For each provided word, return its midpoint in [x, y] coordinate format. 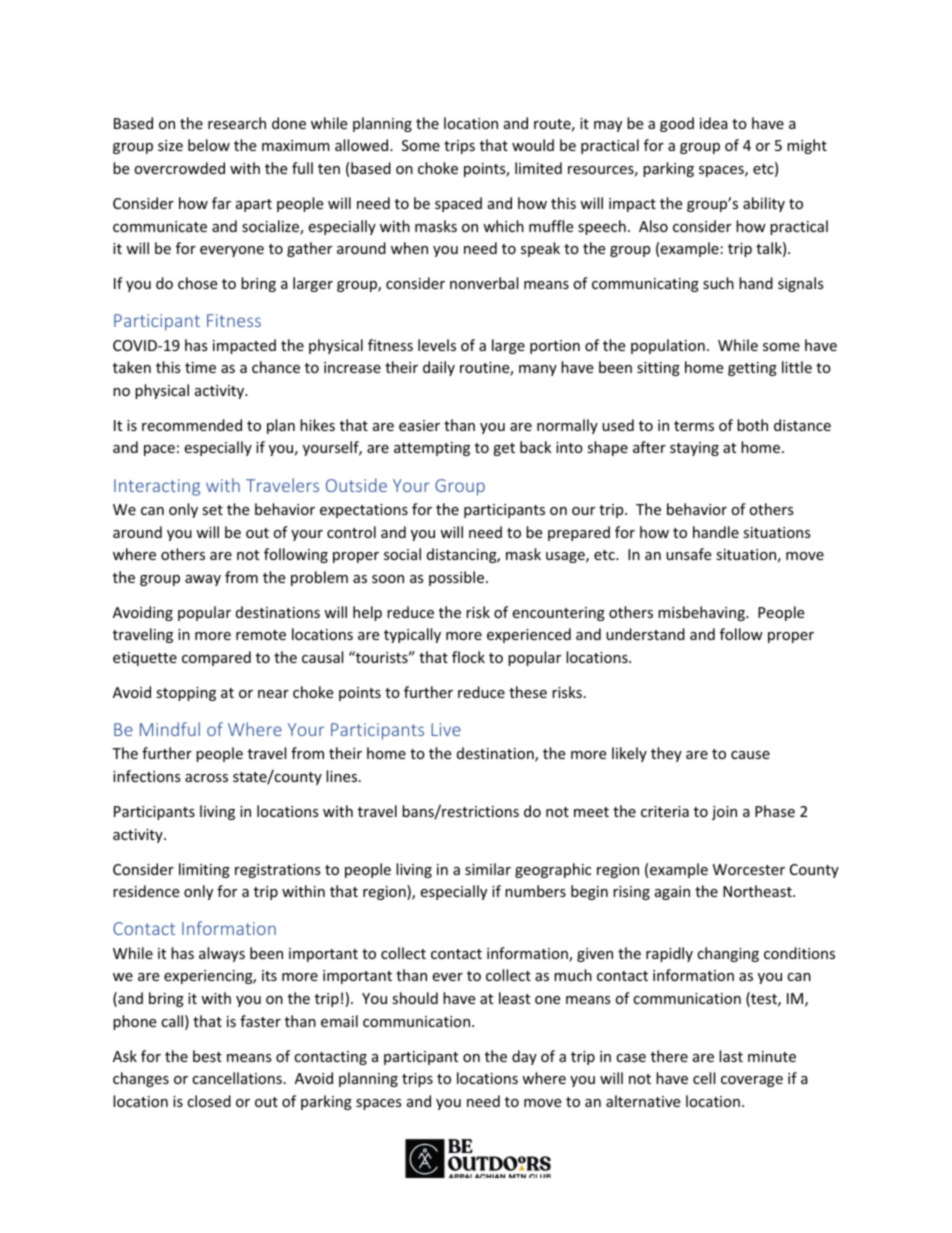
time [200, 367]
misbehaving [702, 613]
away [203, 580]
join [724, 813]
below [209, 145]
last [731, 1056]
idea [714, 123]
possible [456, 578]
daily [439, 368]
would [533, 145]
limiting [204, 870]
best [207, 1056]
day [524, 1057]
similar [488, 869]
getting [752, 369]
